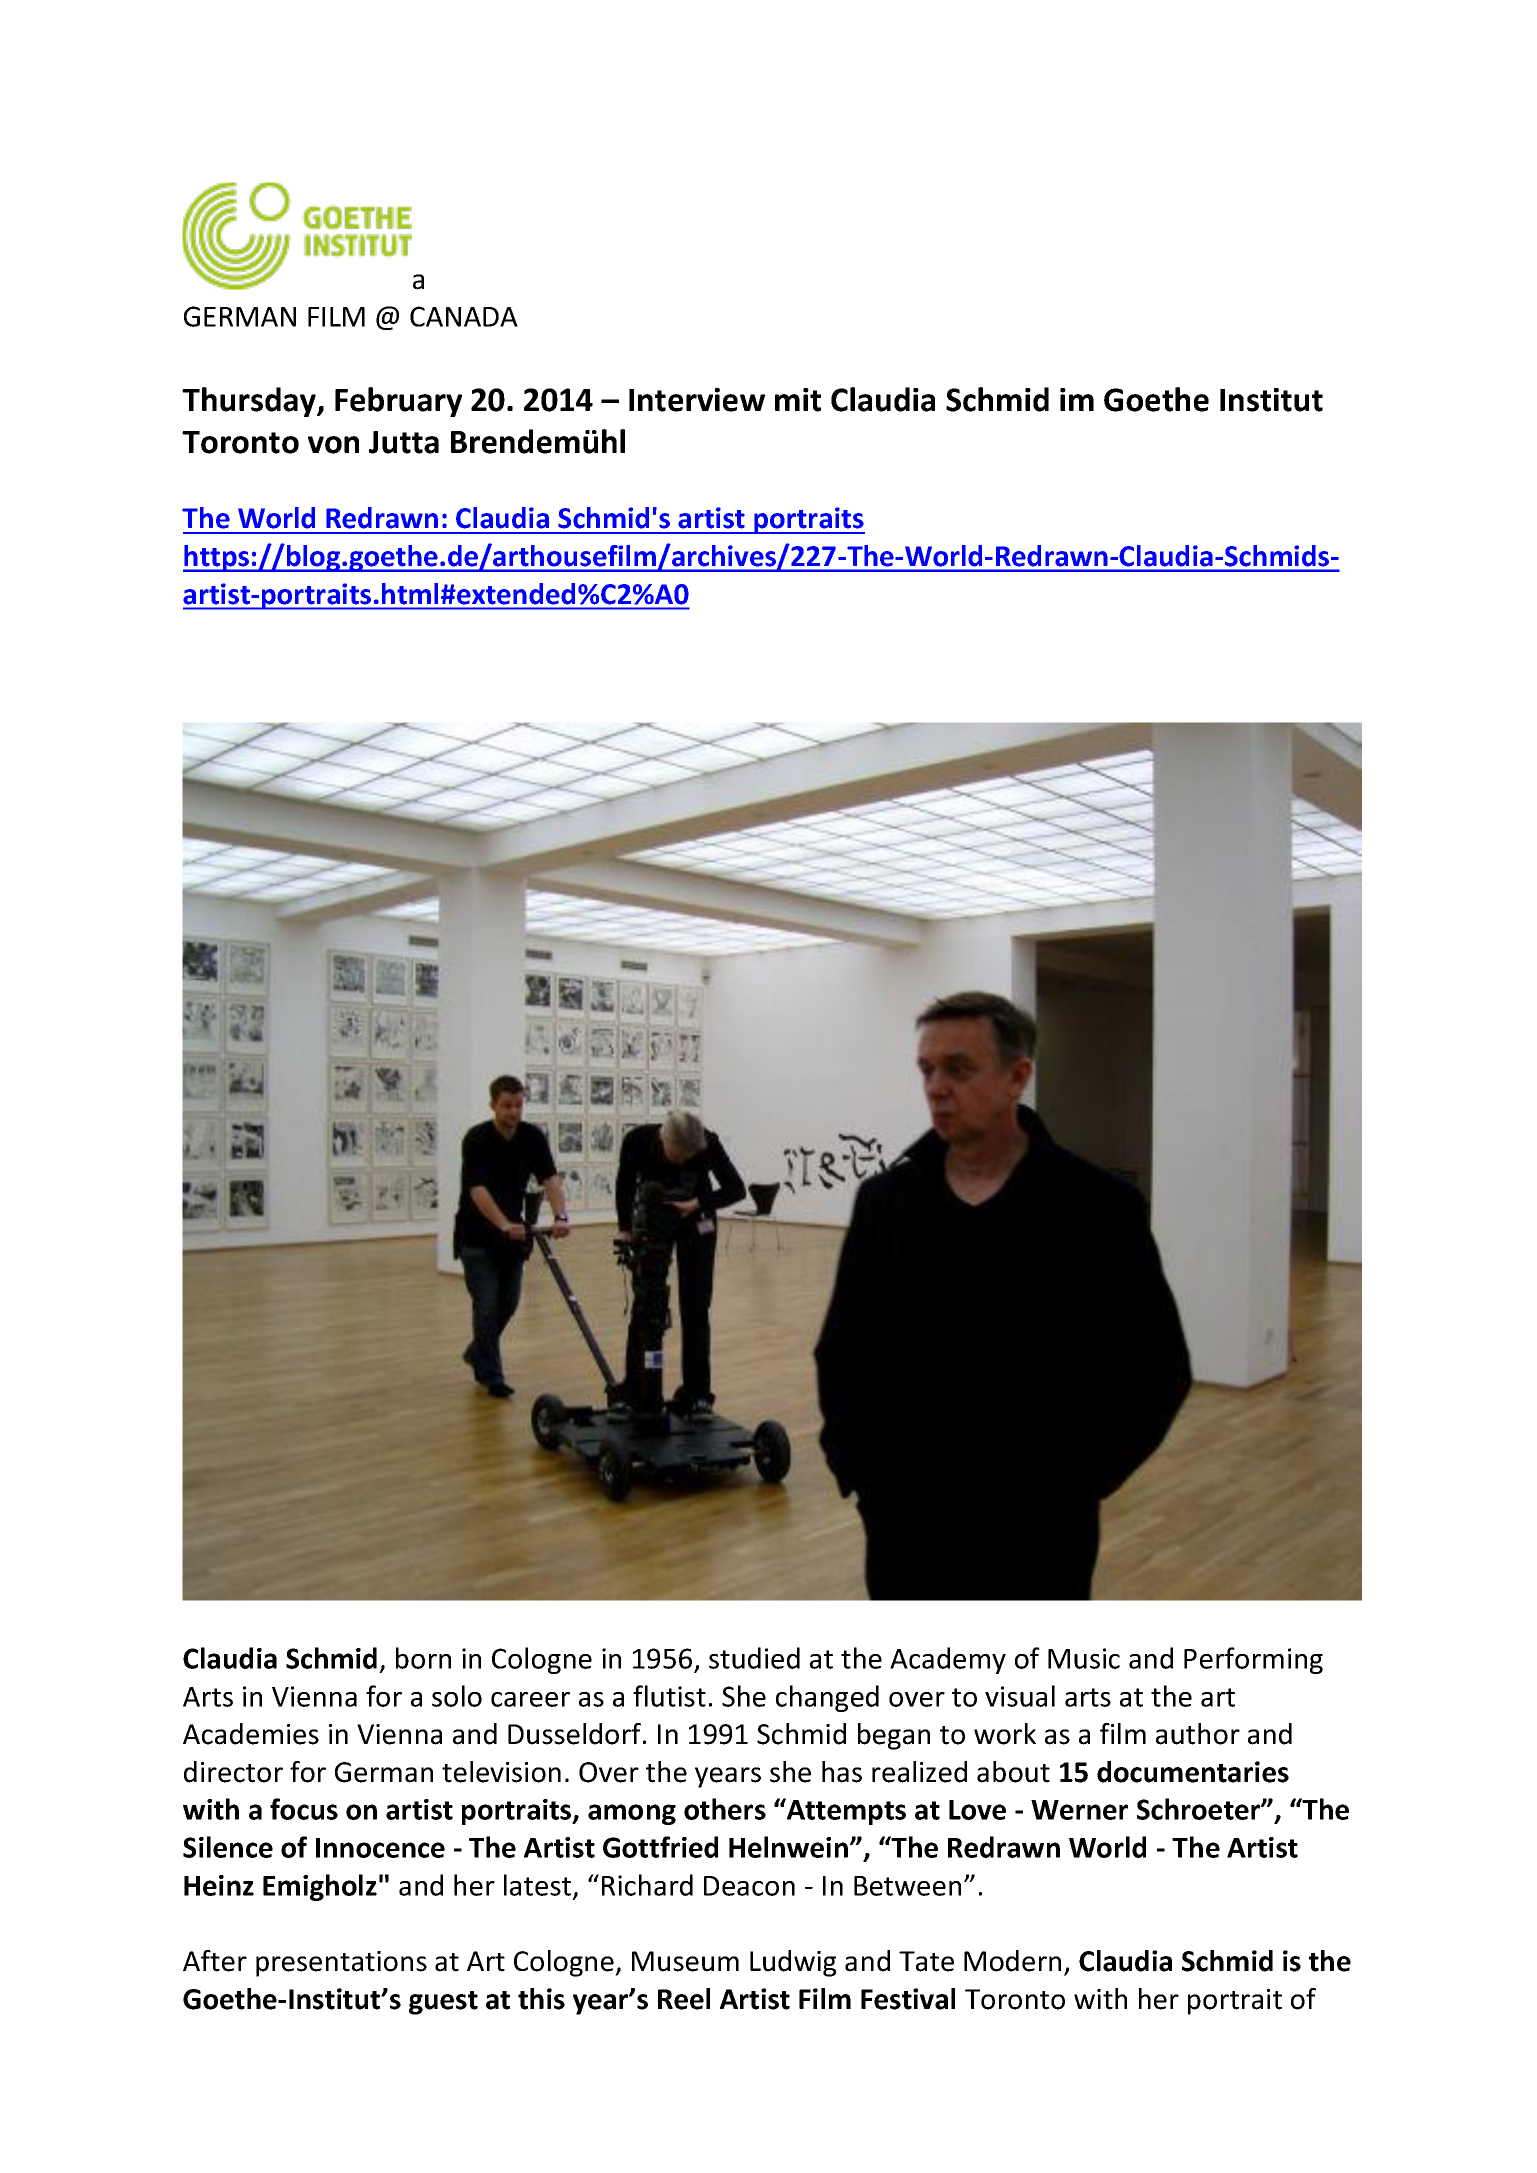 The width and height of the document is (1537, 2173). Describe the element at coordinates (1012, 1961) in the document. I see `Modern` at that location.
